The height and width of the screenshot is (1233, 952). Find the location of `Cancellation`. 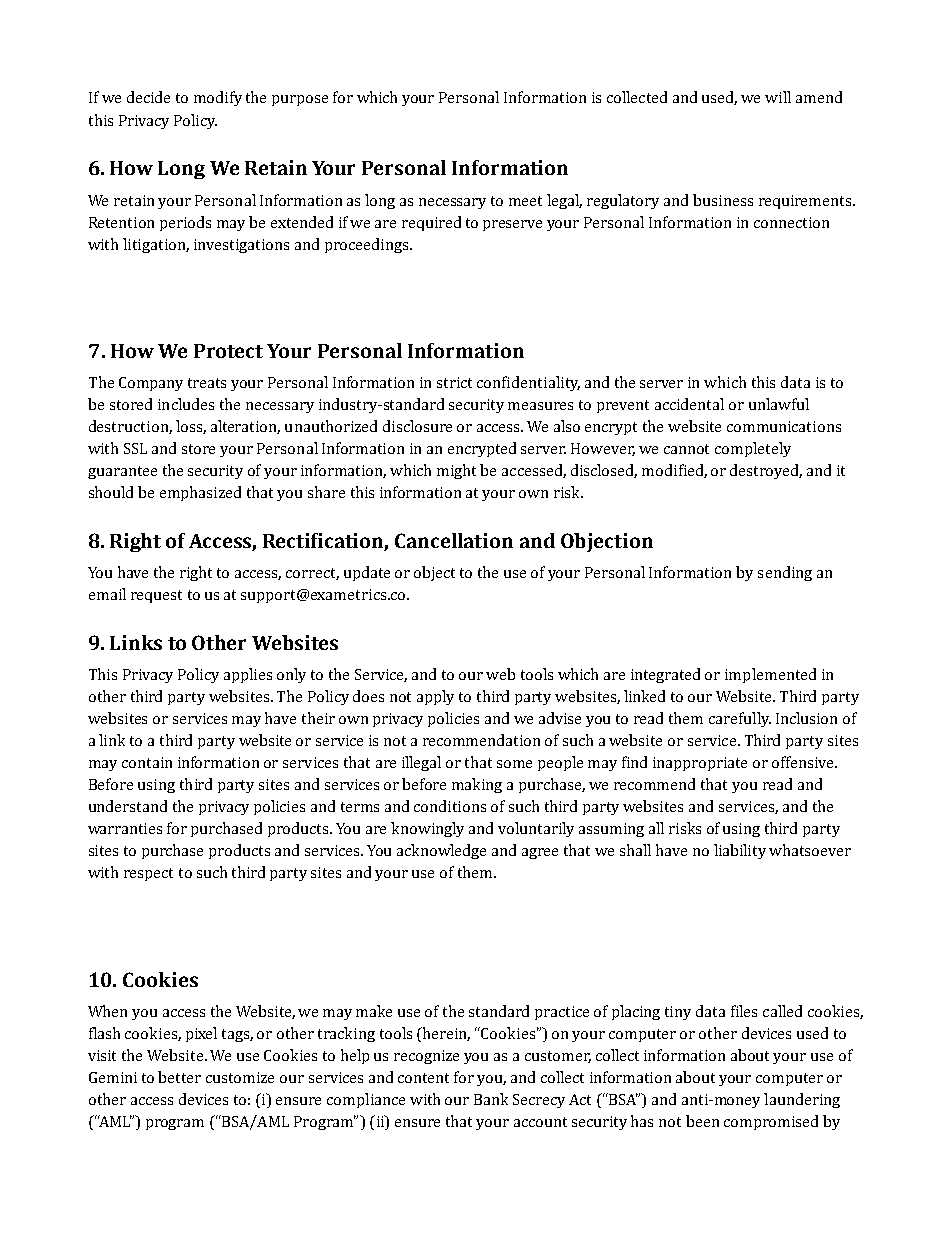

Cancellation is located at coordinates (454, 540).
